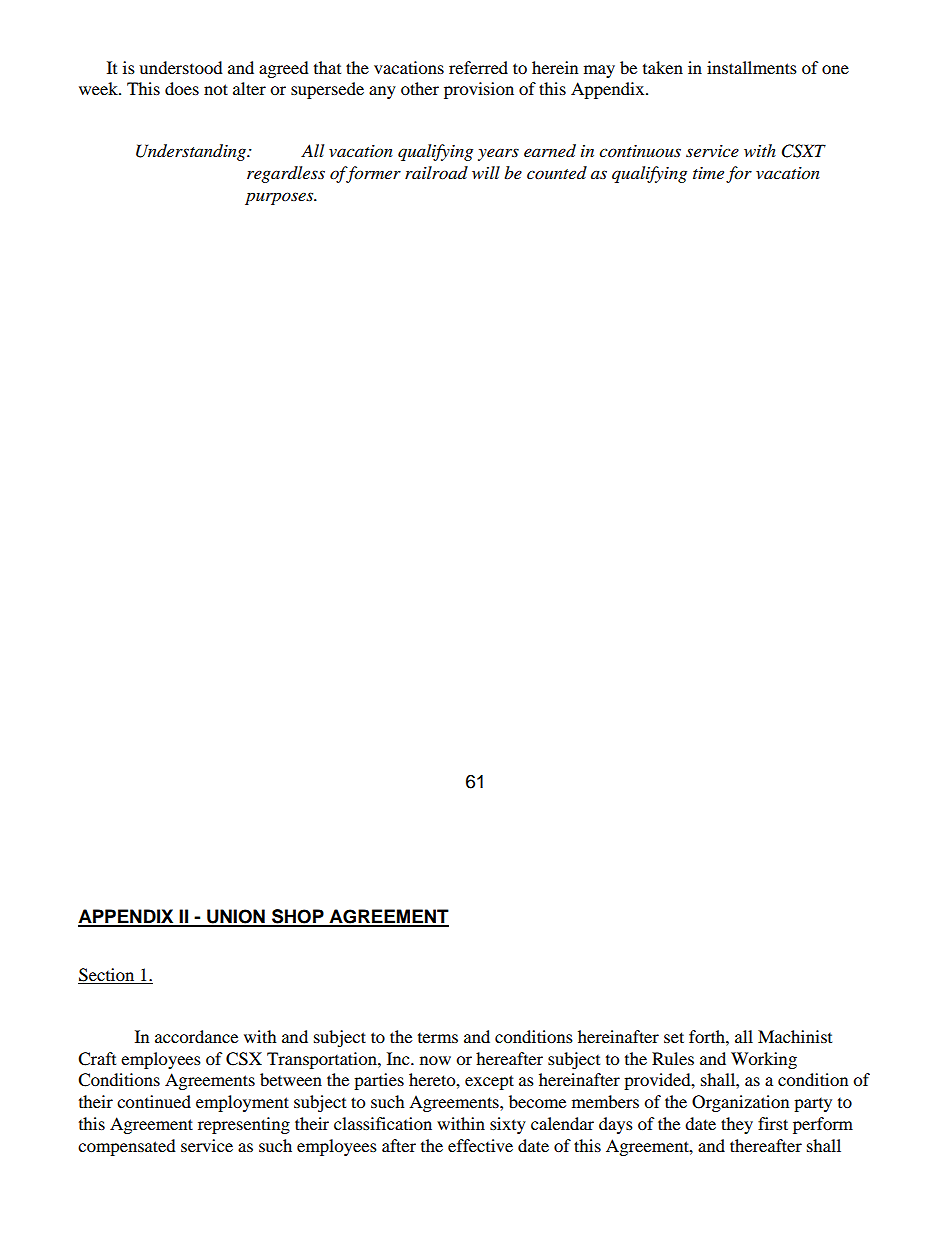 This document has width=952, height=1233. I want to click on does, so click(182, 88).
